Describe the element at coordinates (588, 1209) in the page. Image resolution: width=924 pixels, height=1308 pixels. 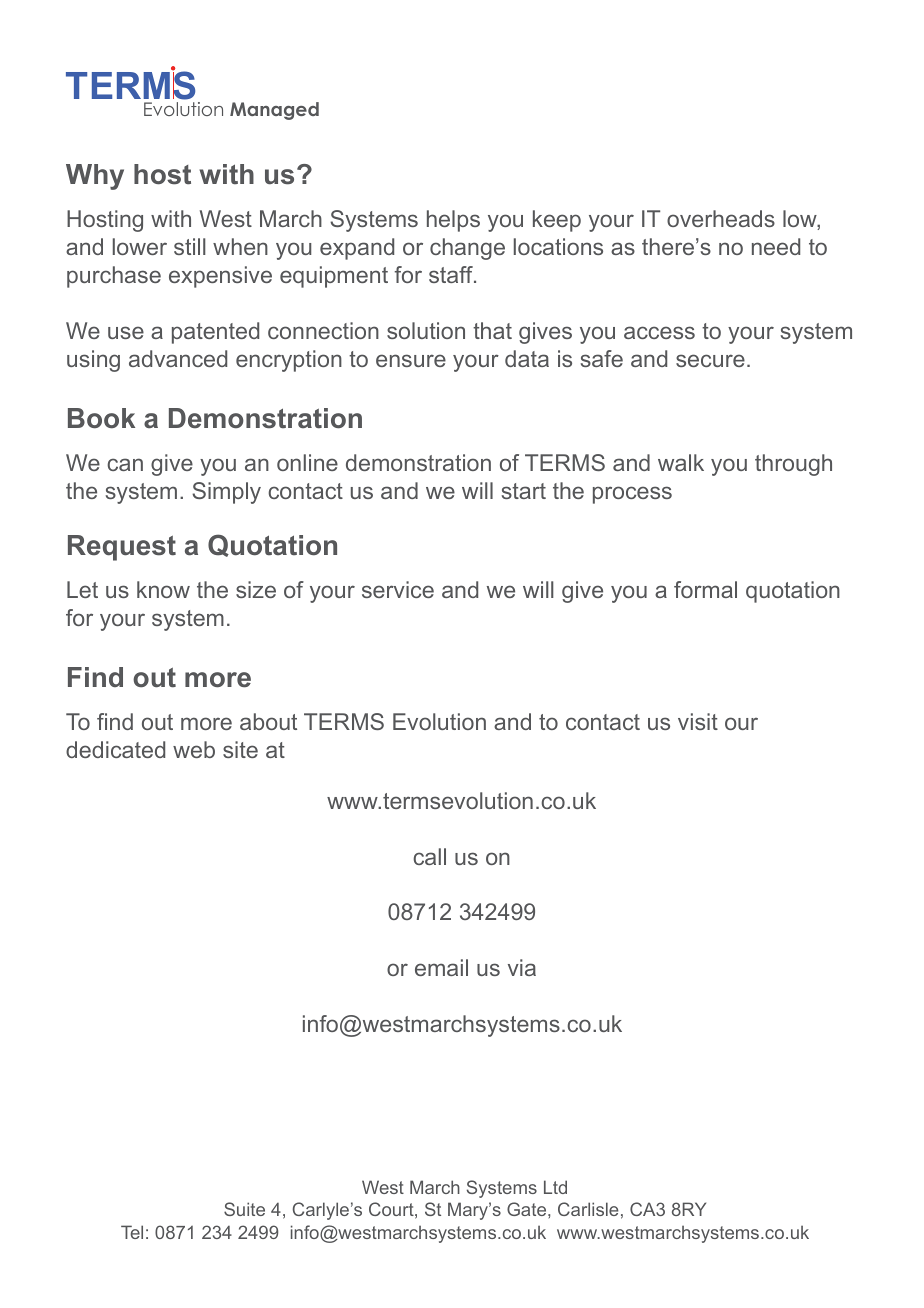
I see `Carlisle` at that location.
